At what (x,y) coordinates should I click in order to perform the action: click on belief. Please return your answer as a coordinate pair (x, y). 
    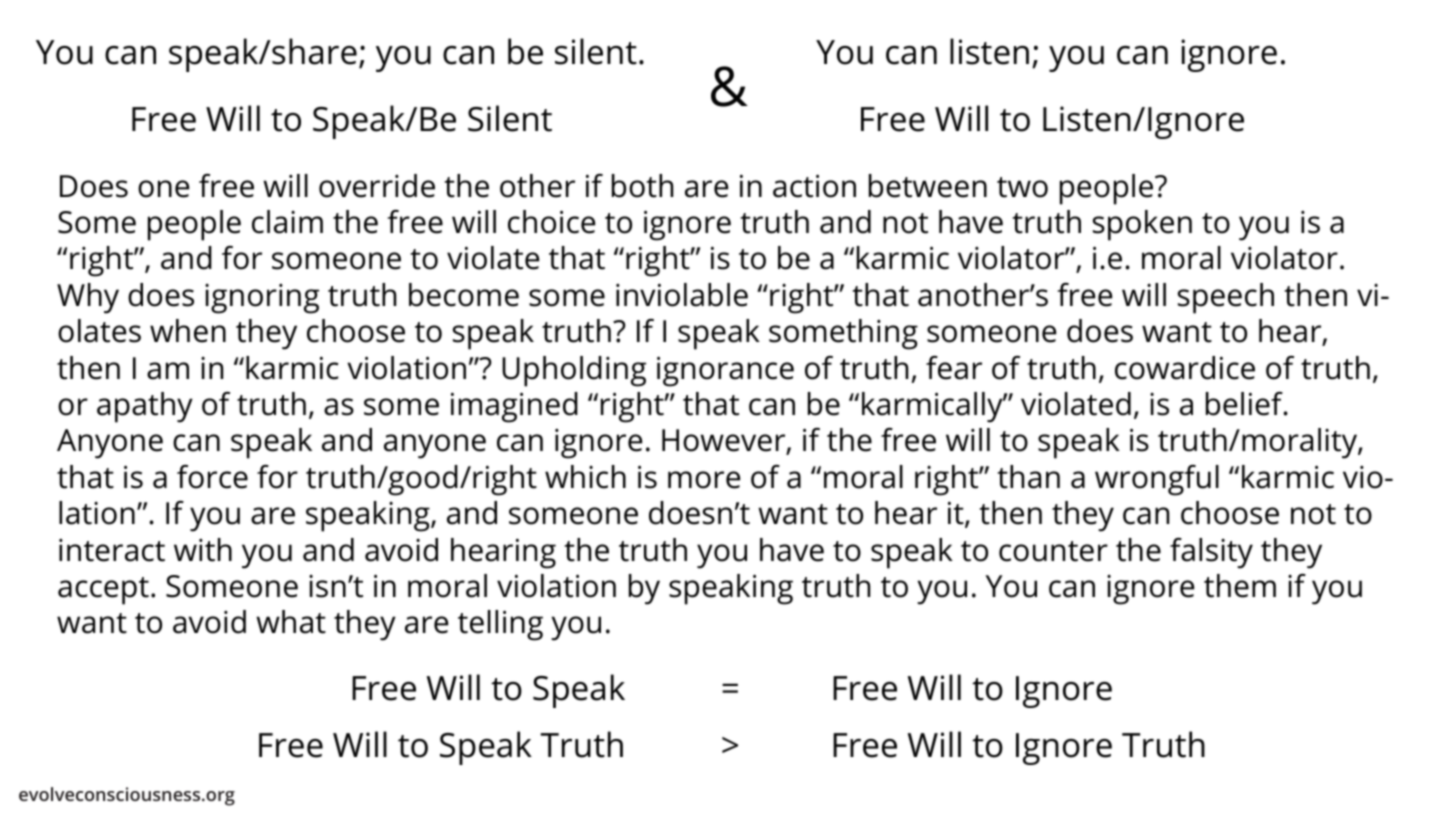
    Looking at the image, I should click on (1245, 404).
